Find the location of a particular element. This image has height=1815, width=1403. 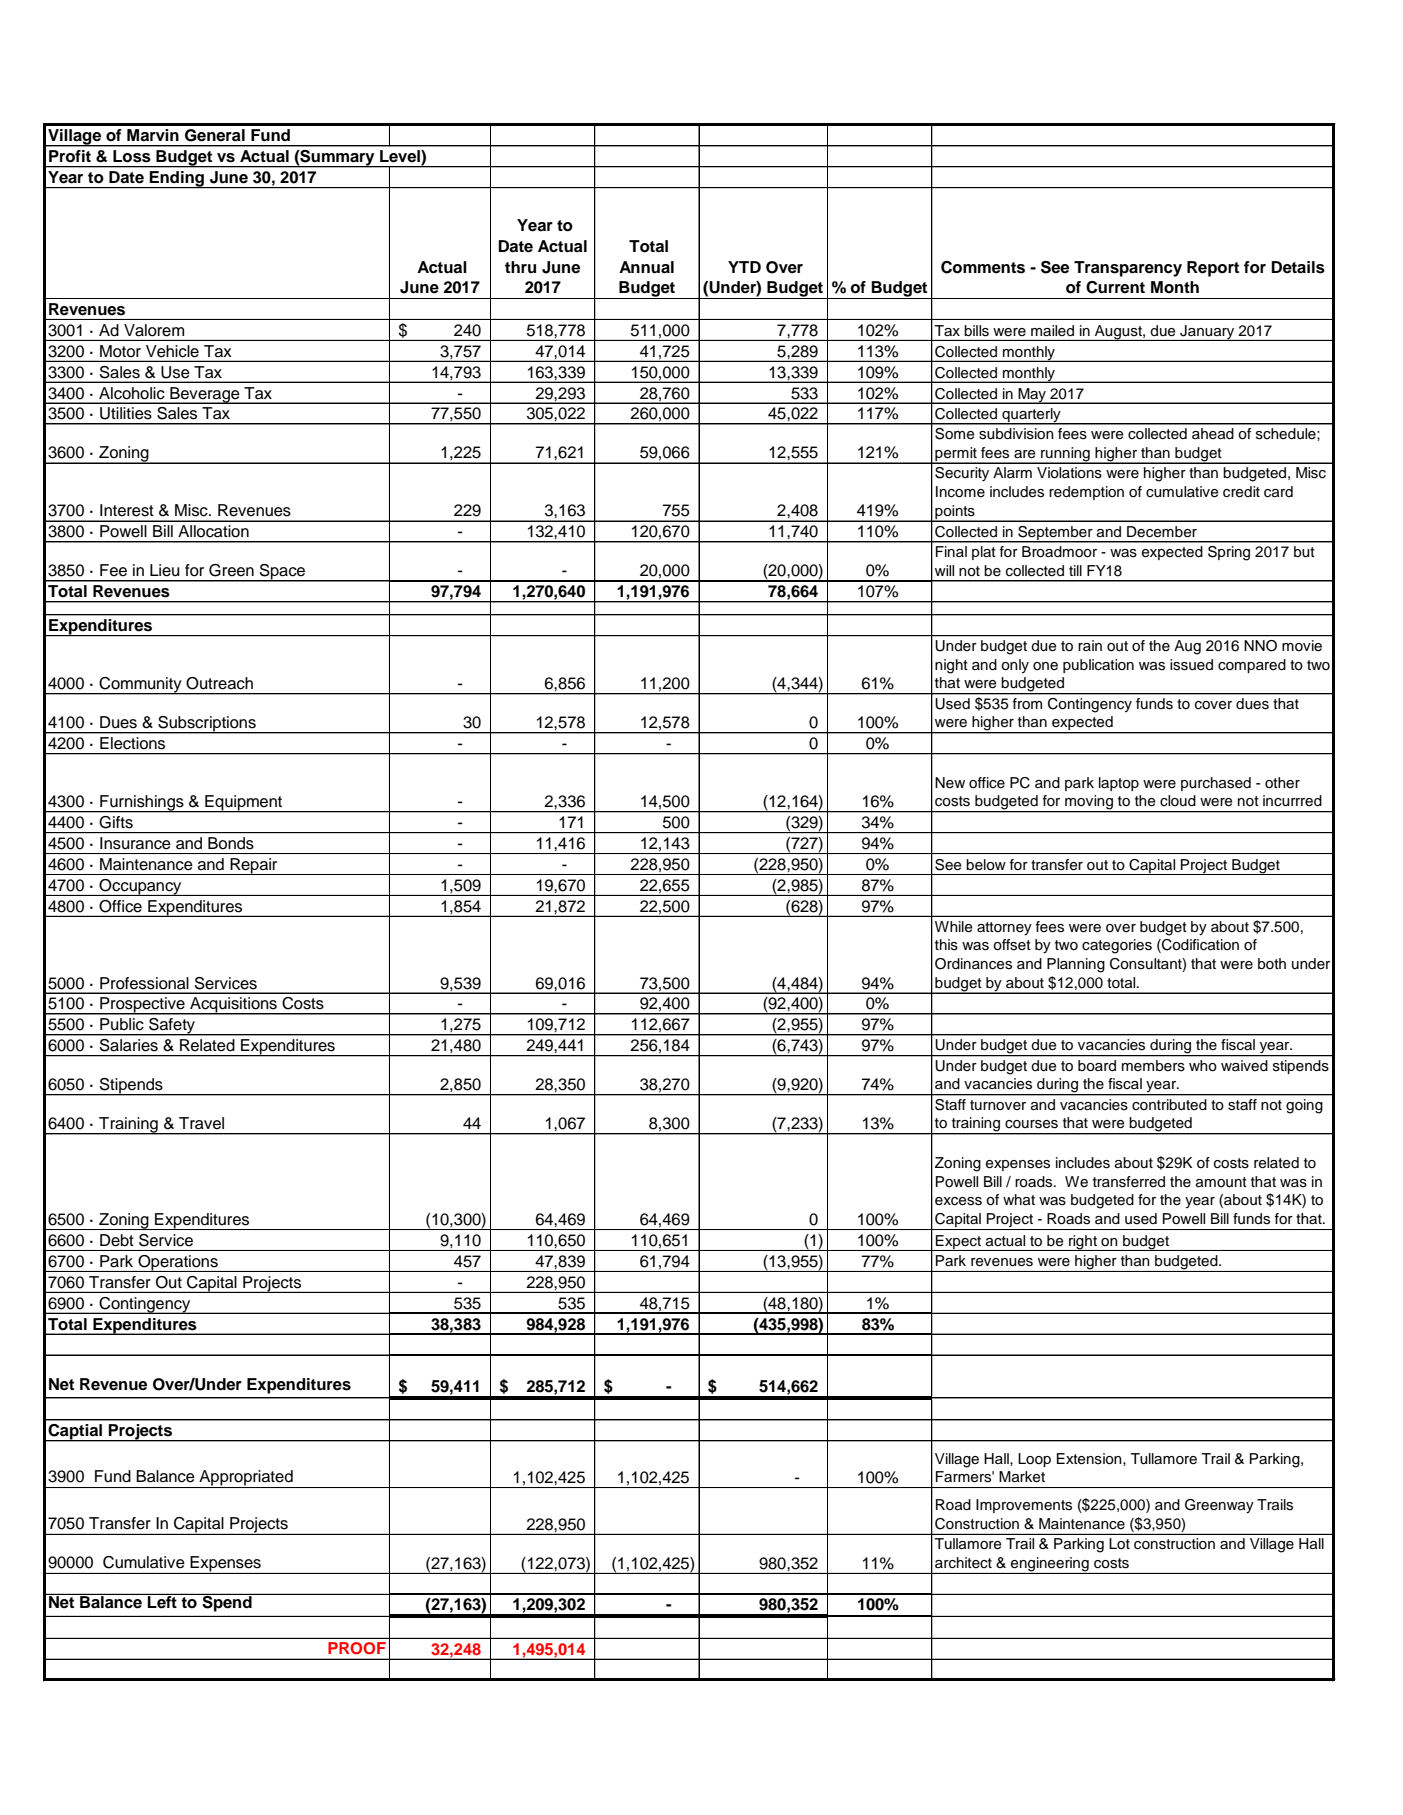

Transparency is located at coordinates (1128, 269).
